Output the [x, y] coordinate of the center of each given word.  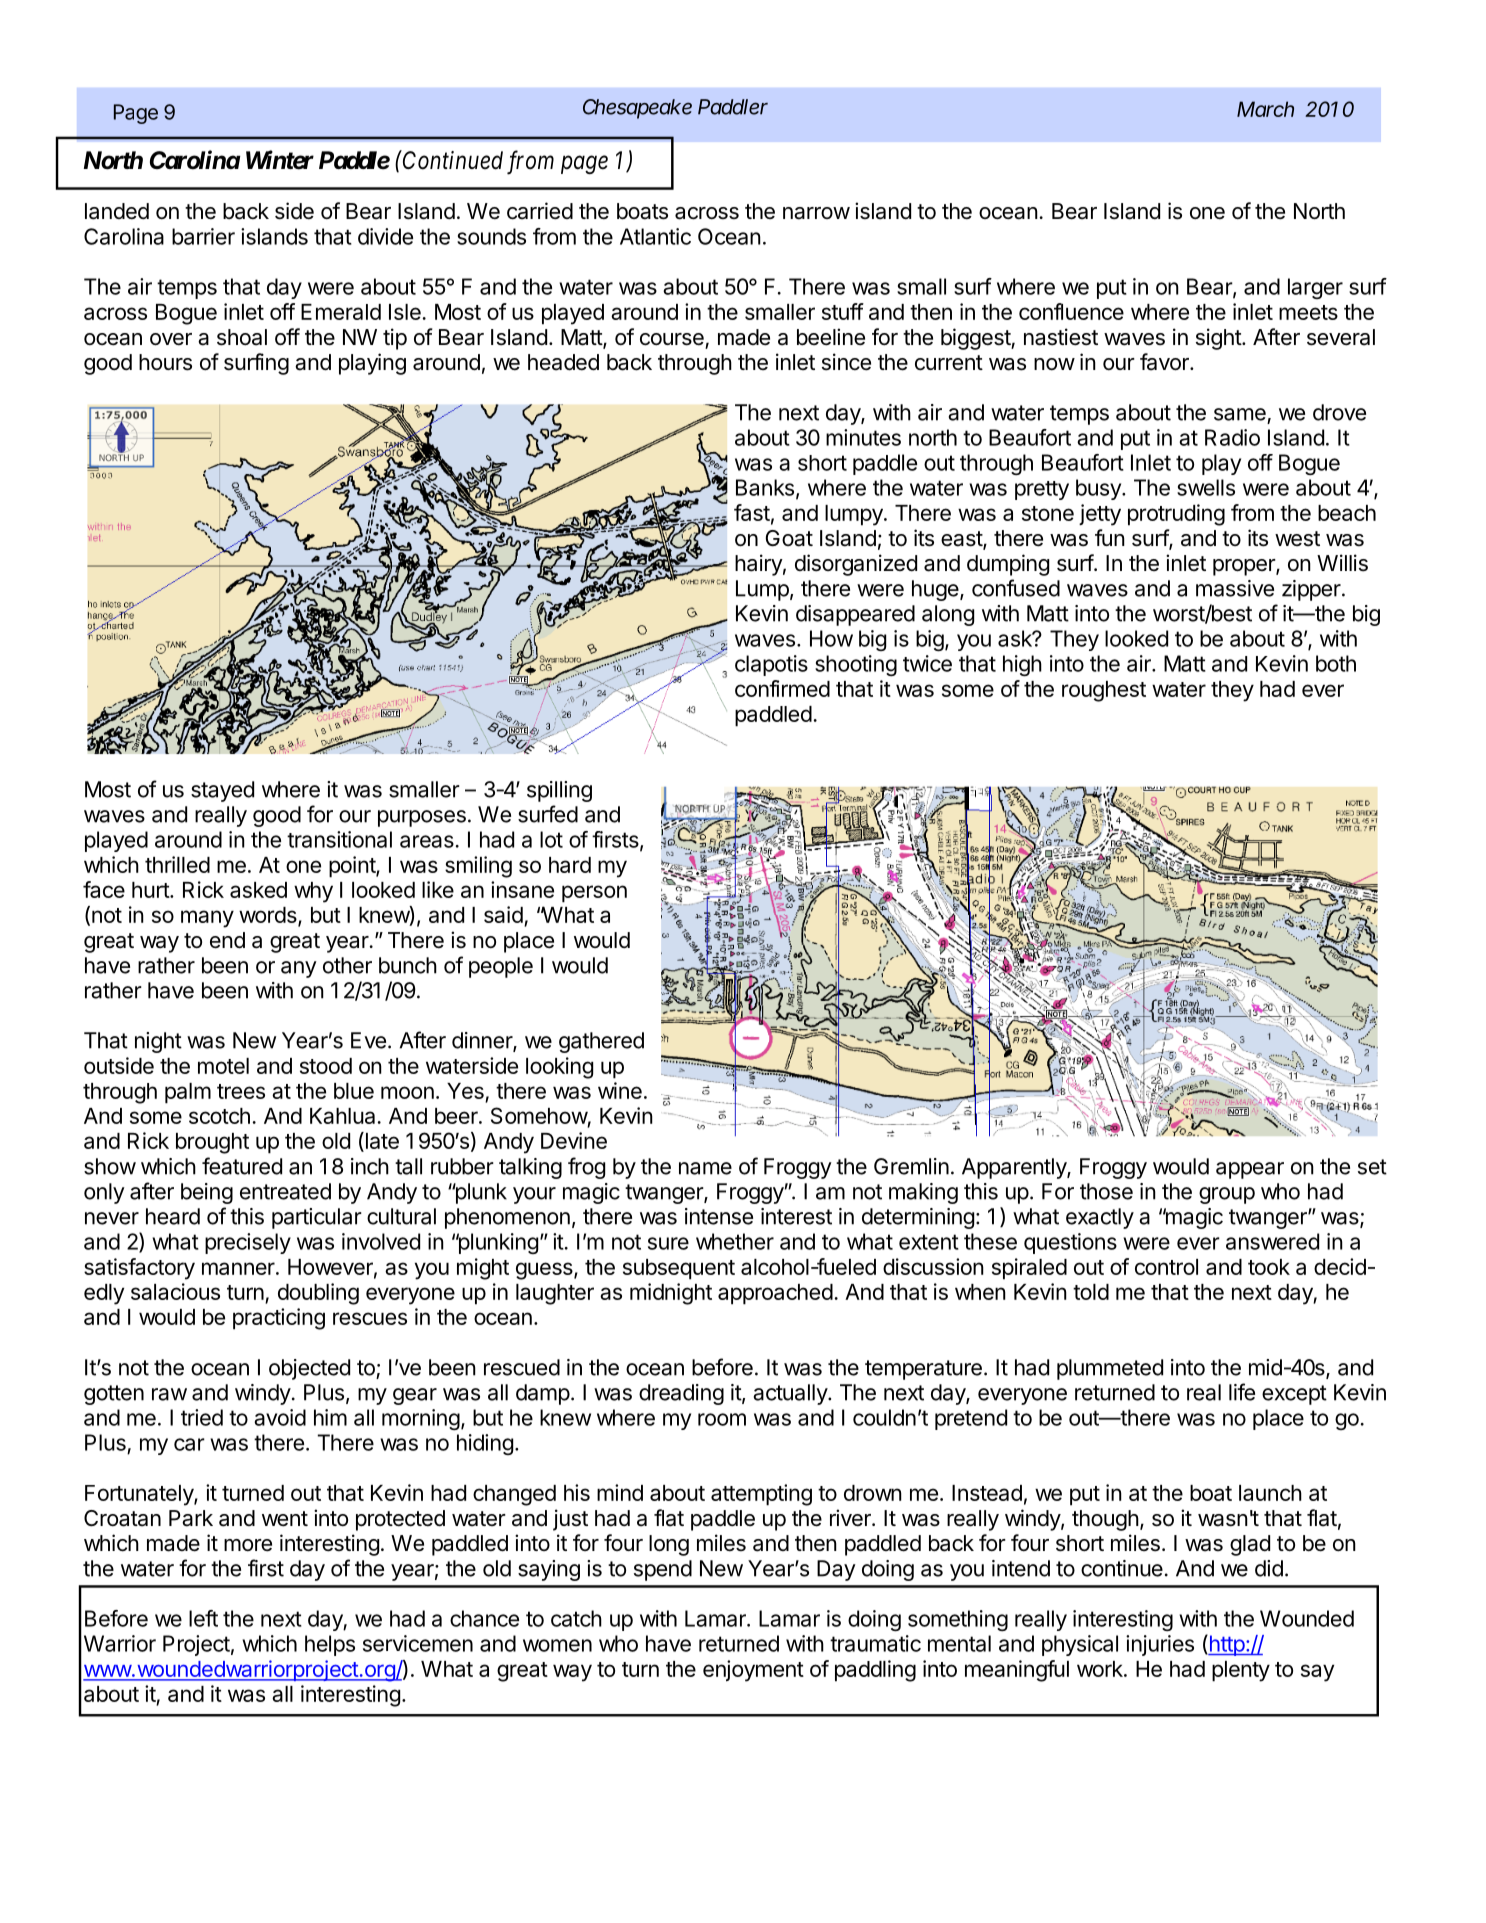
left [203, 1618]
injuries [1160, 1645]
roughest [1104, 691]
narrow [816, 213]
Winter [280, 160]
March [1265, 109]
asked [258, 890]
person [594, 894]
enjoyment [753, 1671]
